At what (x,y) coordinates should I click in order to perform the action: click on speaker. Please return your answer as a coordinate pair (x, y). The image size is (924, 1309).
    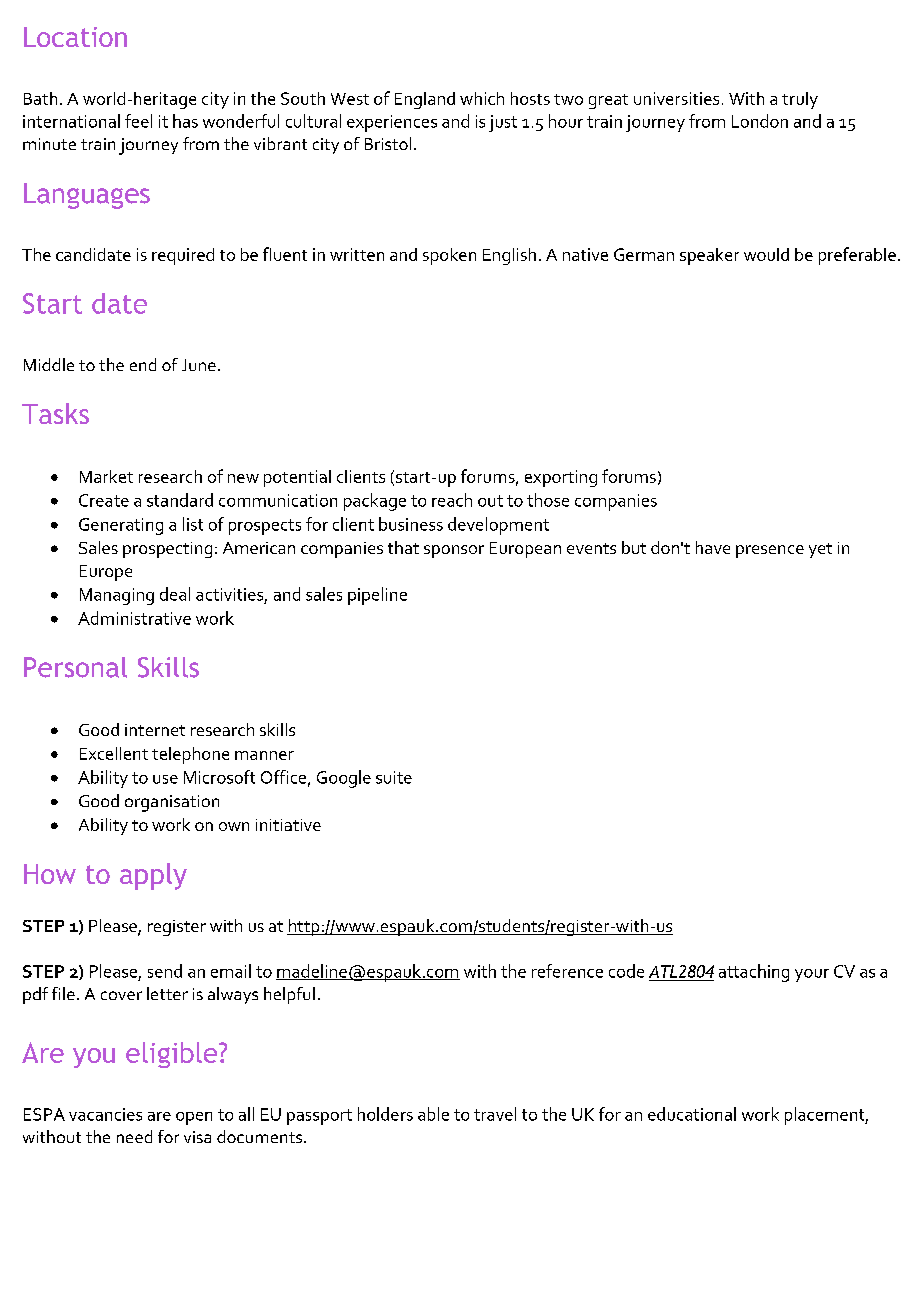
    Looking at the image, I should click on (709, 256).
